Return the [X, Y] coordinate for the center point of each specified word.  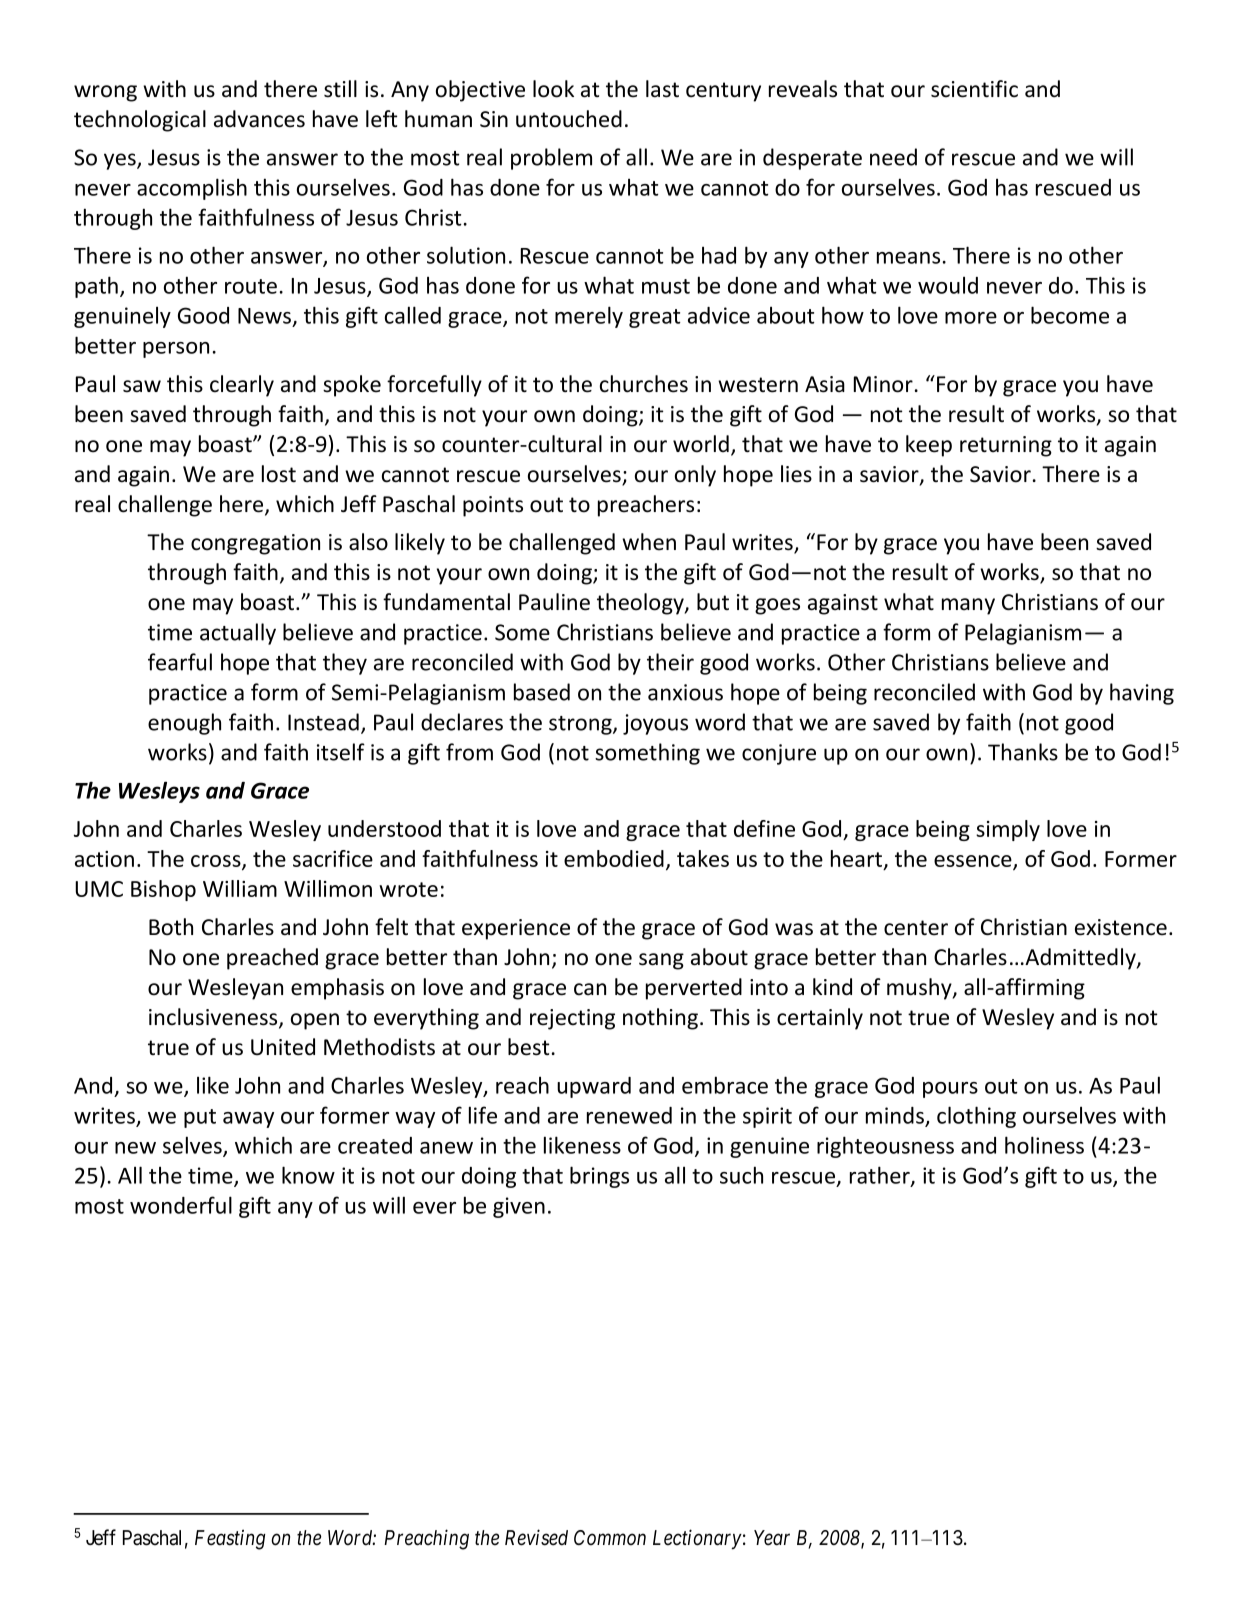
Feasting [230, 1539]
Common [610, 1538]
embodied [614, 858]
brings [599, 1177]
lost [279, 474]
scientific [974, 89]
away [248, 1120]
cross [217, 862]
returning [1006, 446]
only [695, 476]
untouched [569, 119]
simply [1008, 830]
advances [259, 119]
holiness [1044, 1145]
